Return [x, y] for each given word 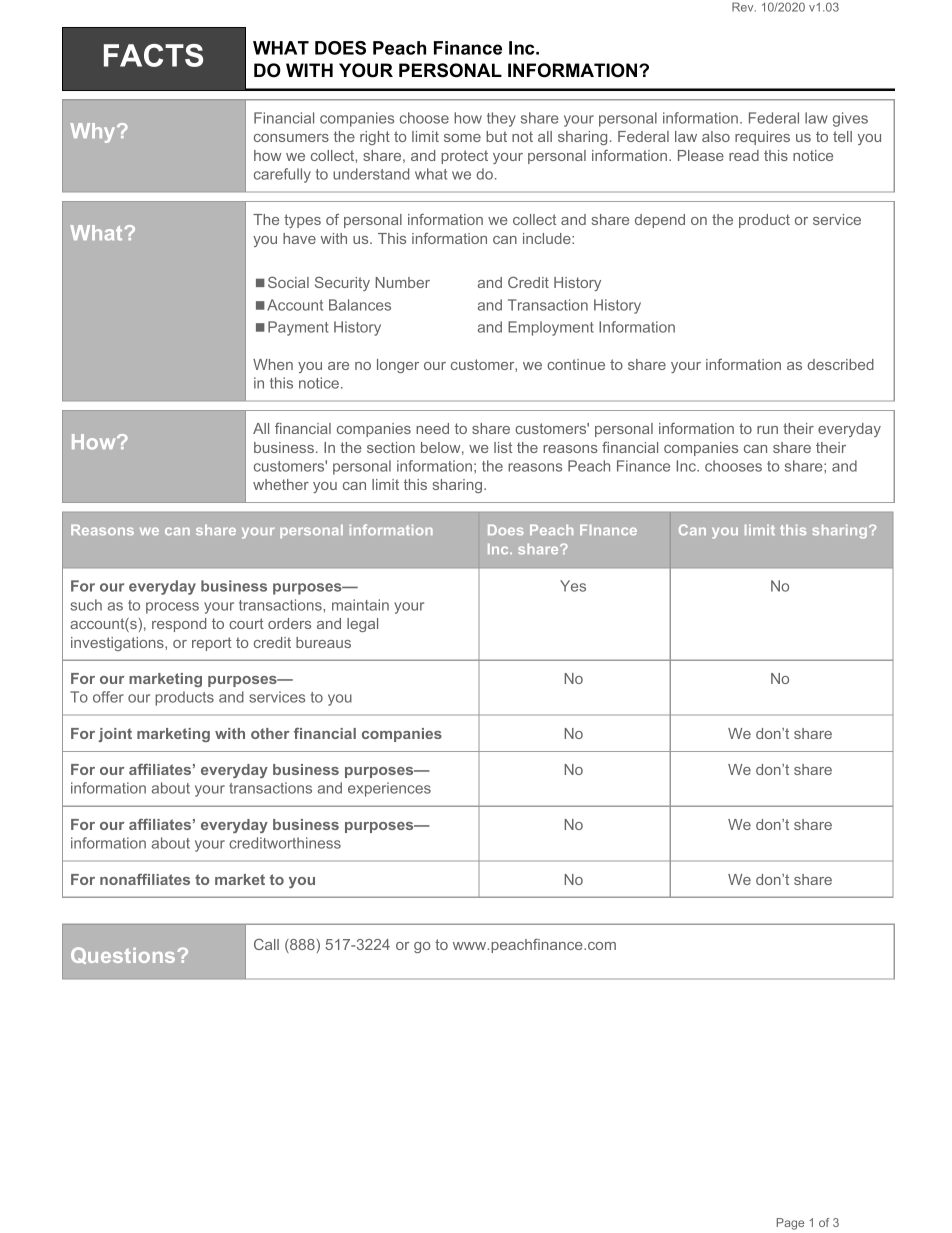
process [172, 608]
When [273, 364]
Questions [124, 955]
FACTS [153, 55]
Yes [573, 586]
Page [790, 1224]
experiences [389, 789]
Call [266, 944]
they [501, 119]
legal [362, 625]
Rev [744, 7]
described [841, 364]
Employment [551, 328]
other [270, 733]
